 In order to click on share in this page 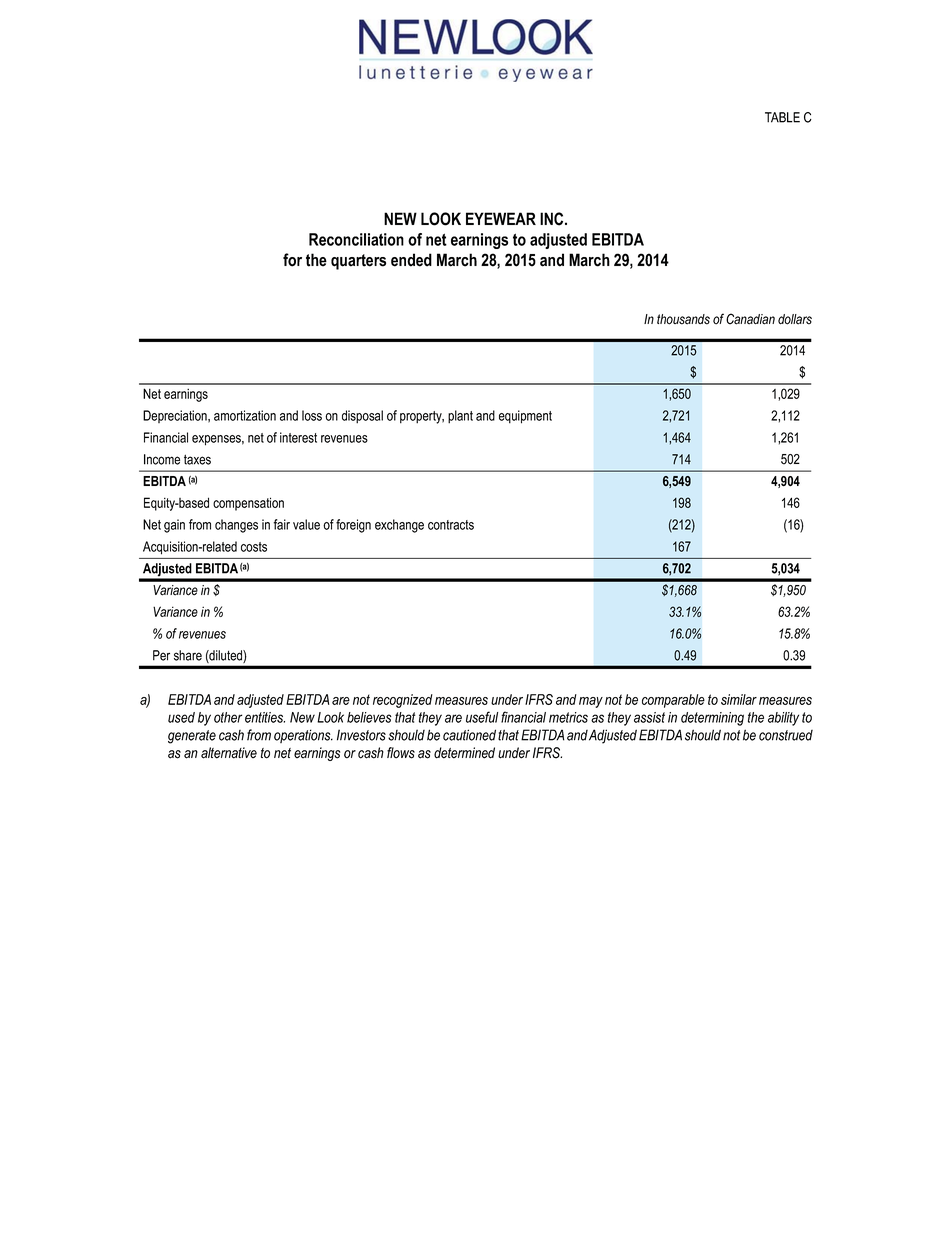, I will do `click(188, 655)`.
